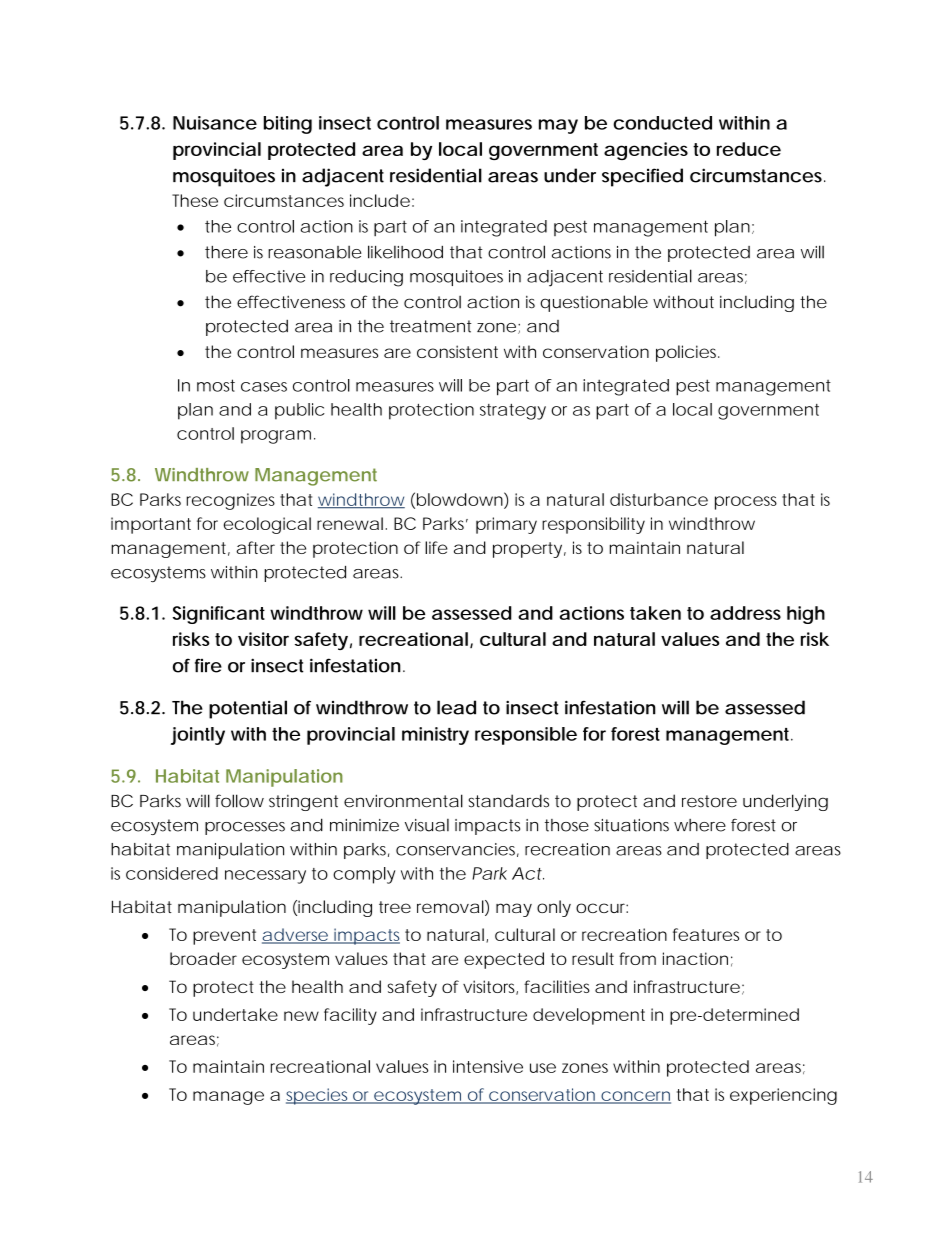 The width and height of the image is (952, 1233). I want to click on species, so click(319, 1096).
